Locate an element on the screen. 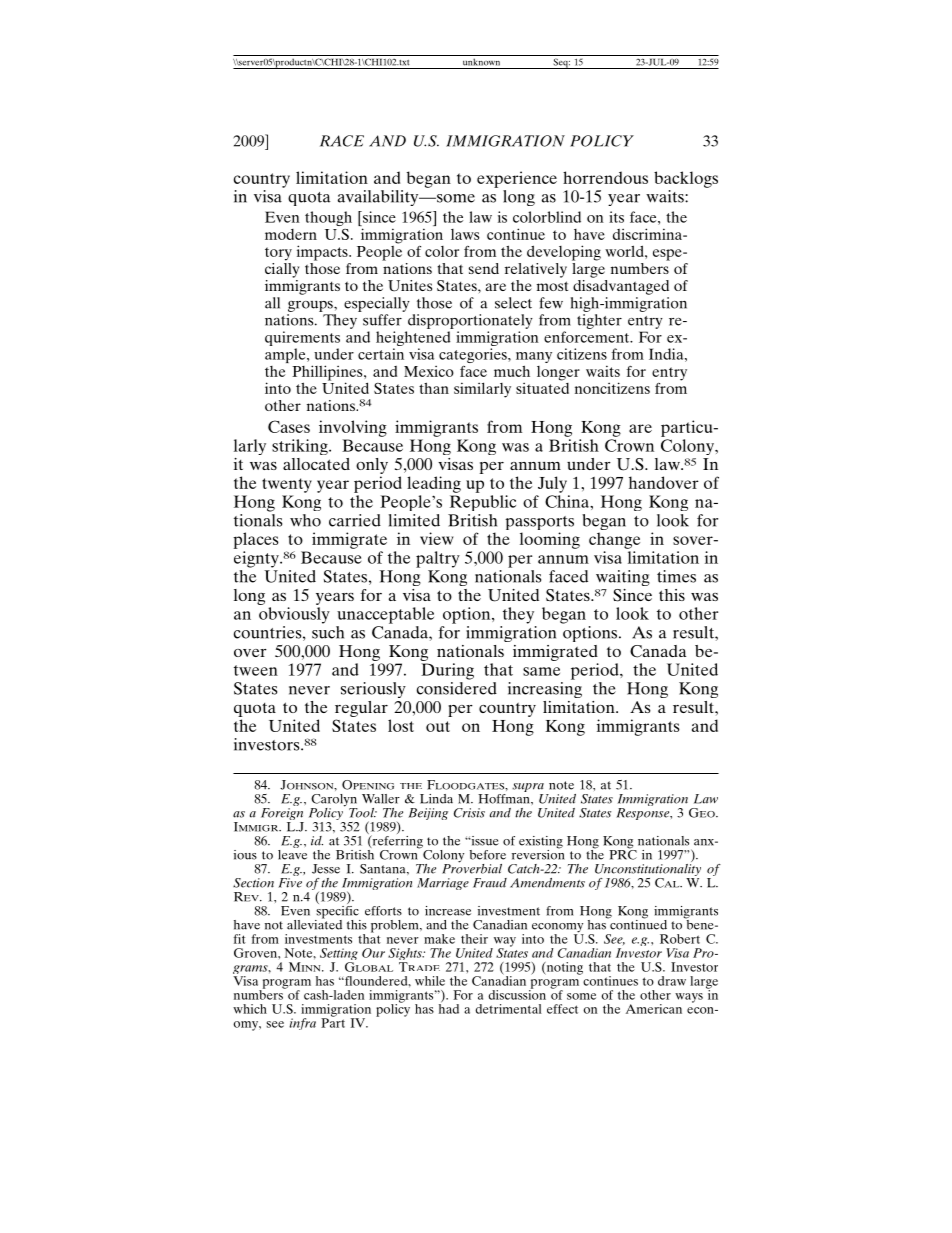  PRC is located at coordinates (623, 854).
